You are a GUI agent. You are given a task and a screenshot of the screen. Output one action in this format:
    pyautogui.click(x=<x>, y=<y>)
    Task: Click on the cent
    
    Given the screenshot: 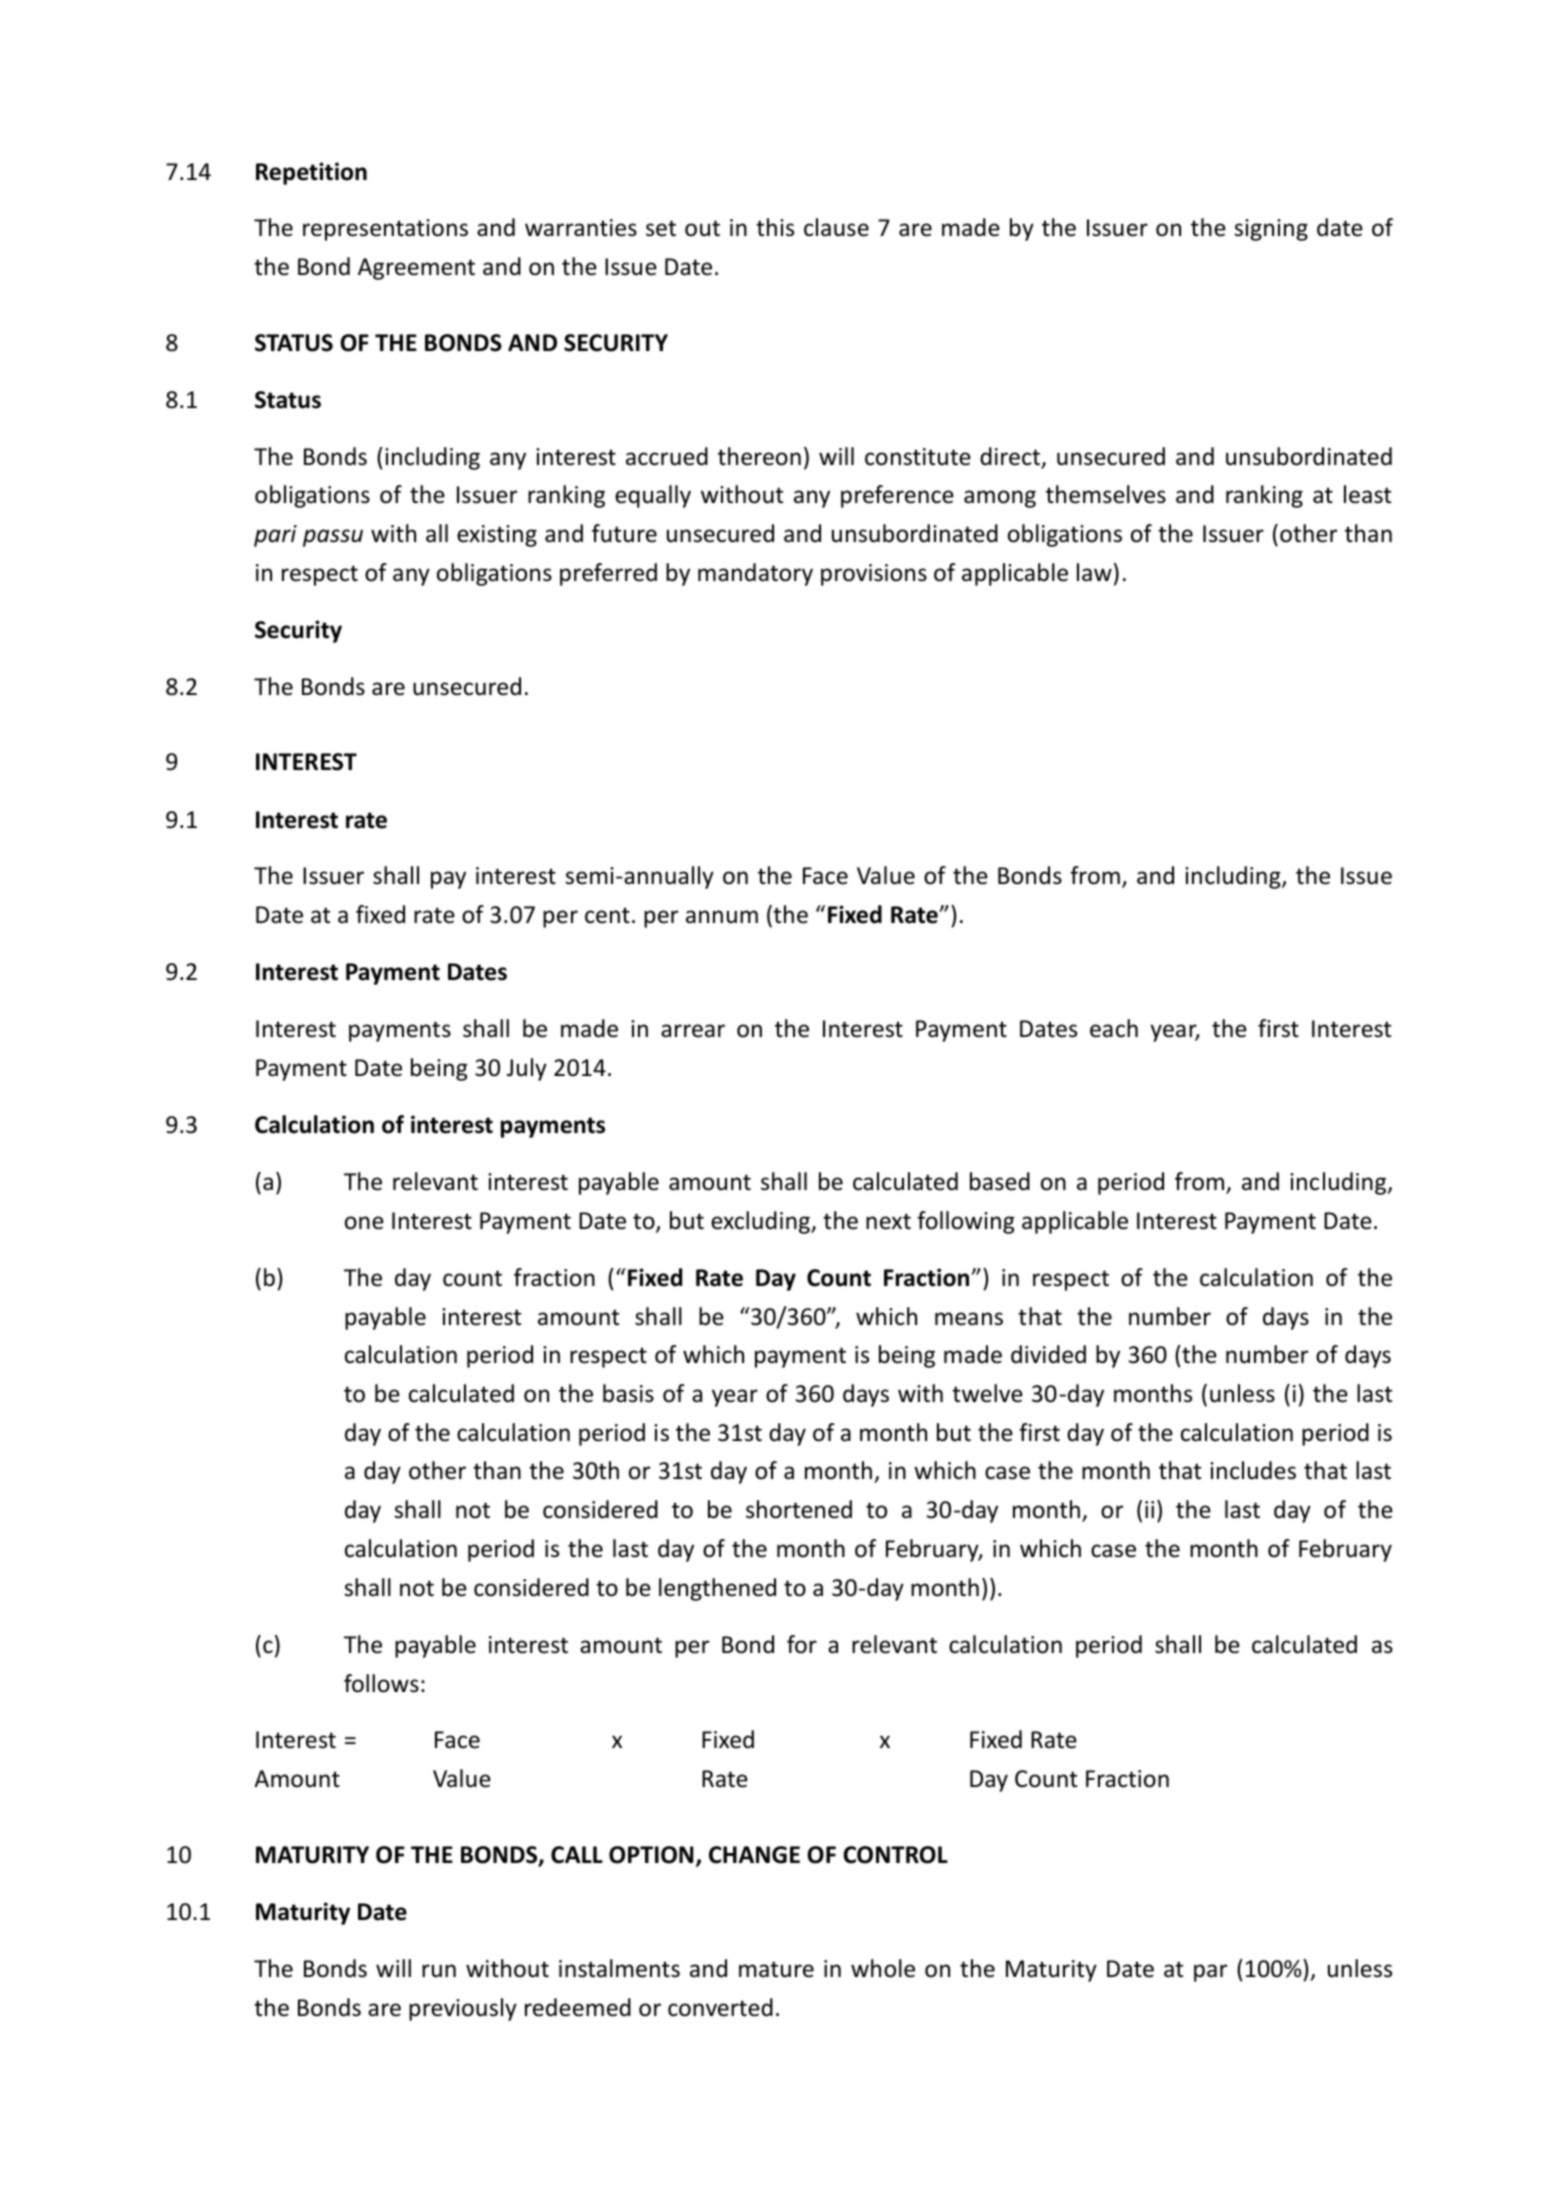 What is the action you would take?
    pyautogui.click(x=607, y=915)
